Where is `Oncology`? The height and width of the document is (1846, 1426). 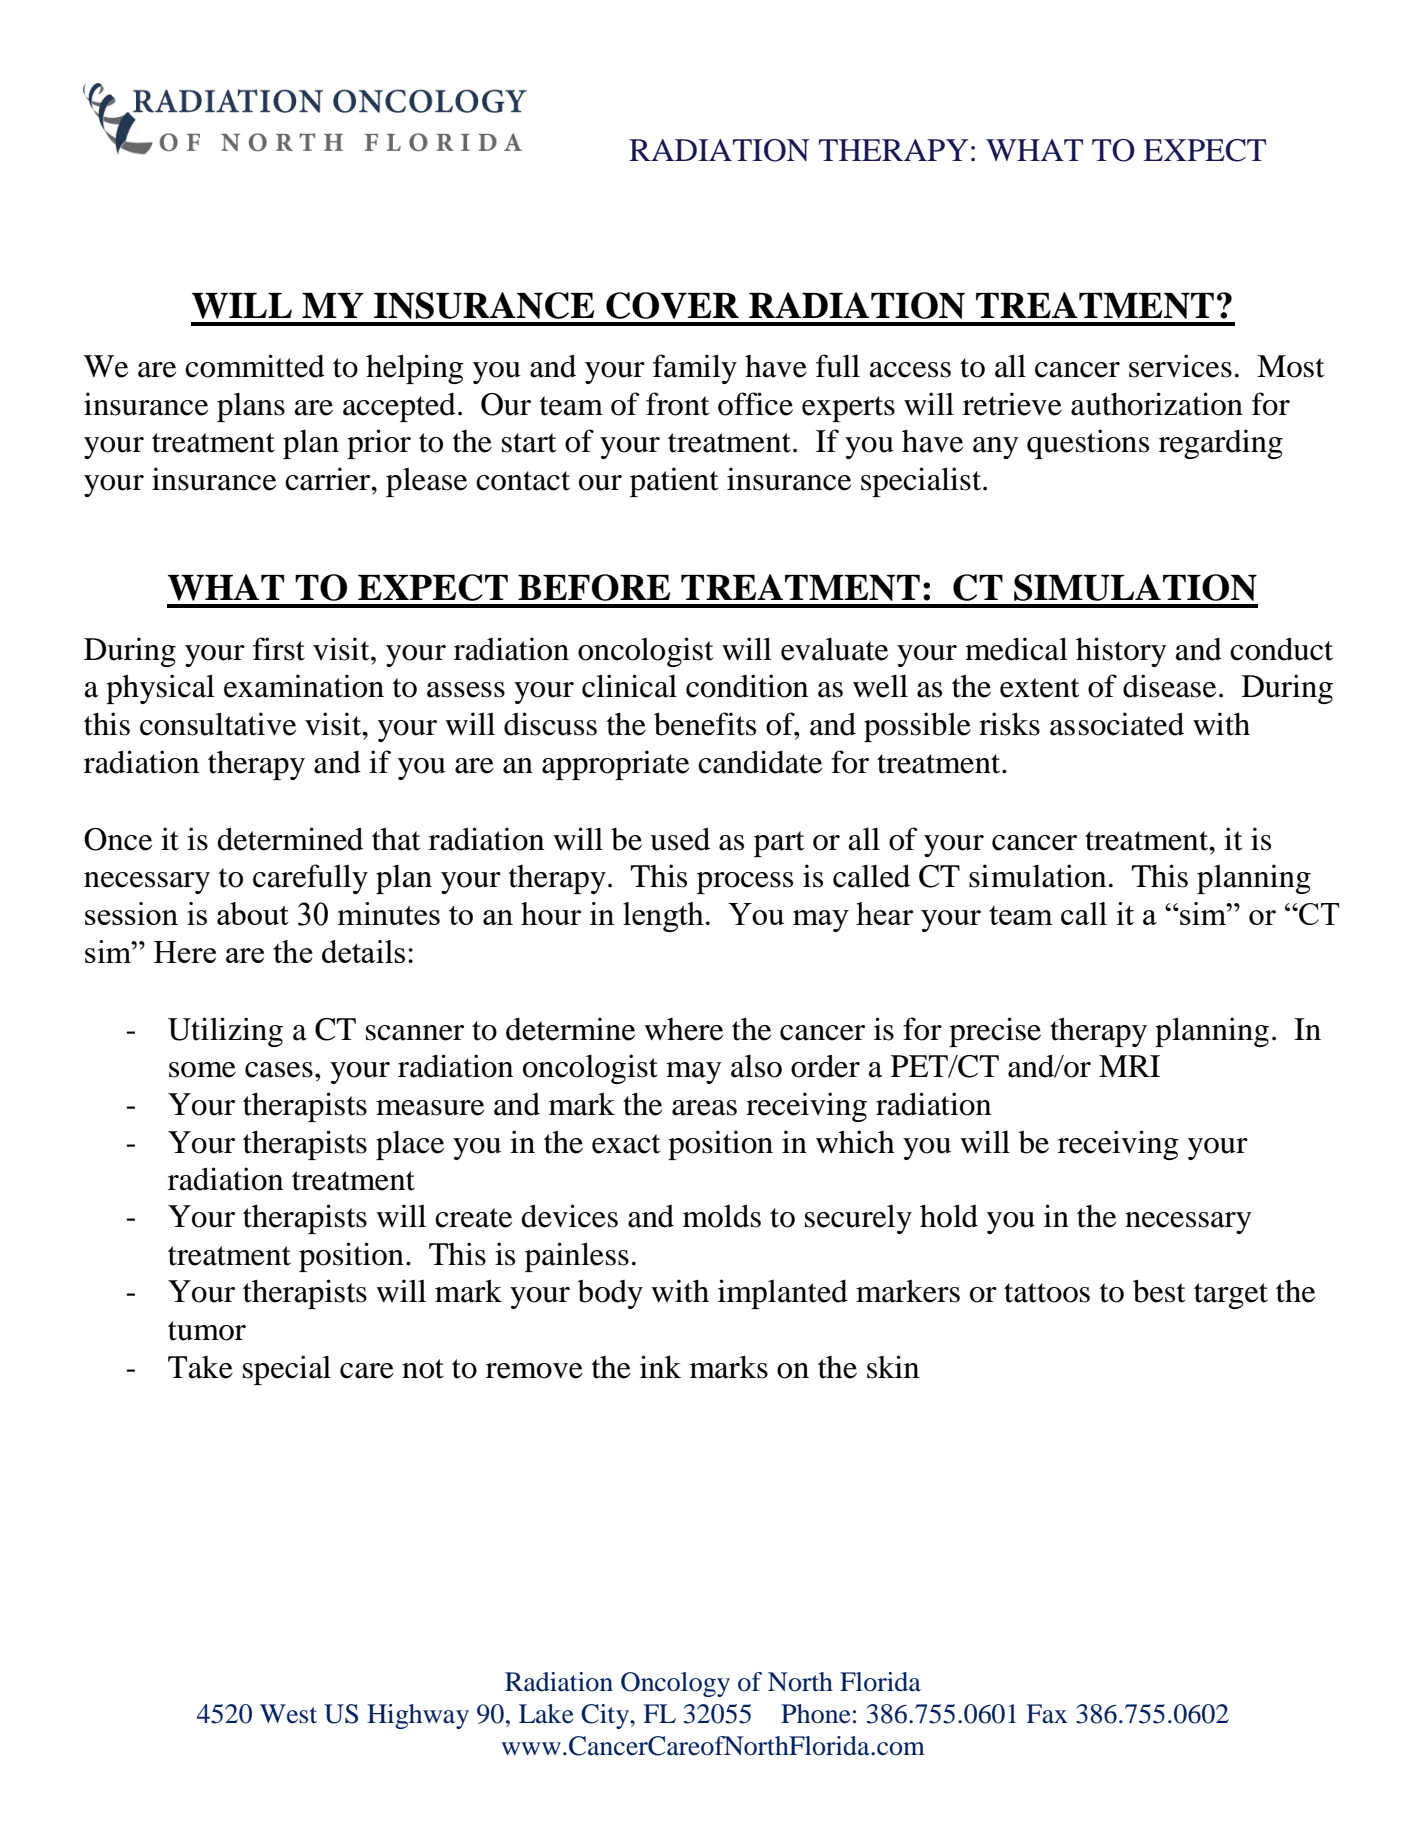 Oncology is located at coordinates (675, 1684).
